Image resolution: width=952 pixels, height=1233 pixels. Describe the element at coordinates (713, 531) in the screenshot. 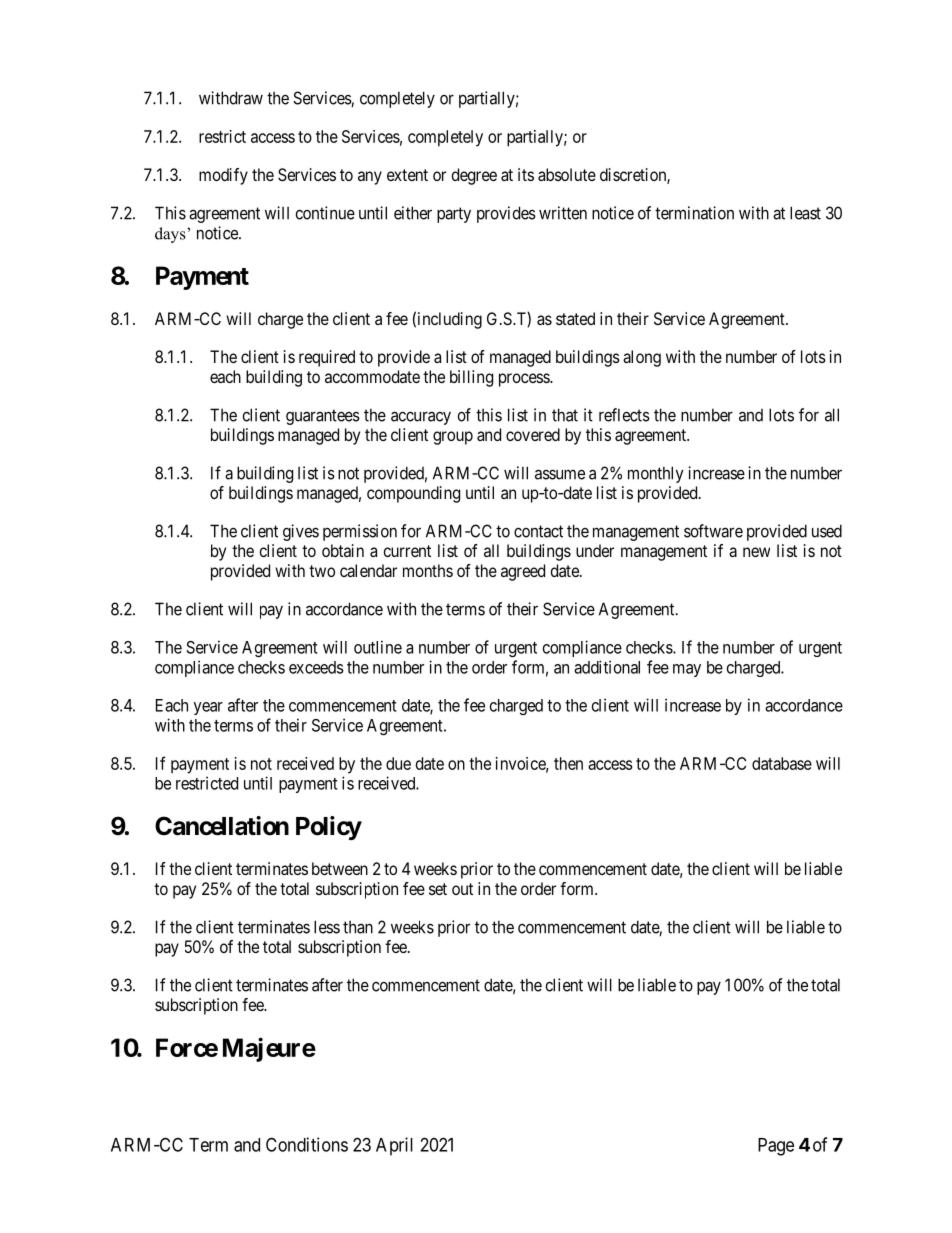

I see `software` at that location.
